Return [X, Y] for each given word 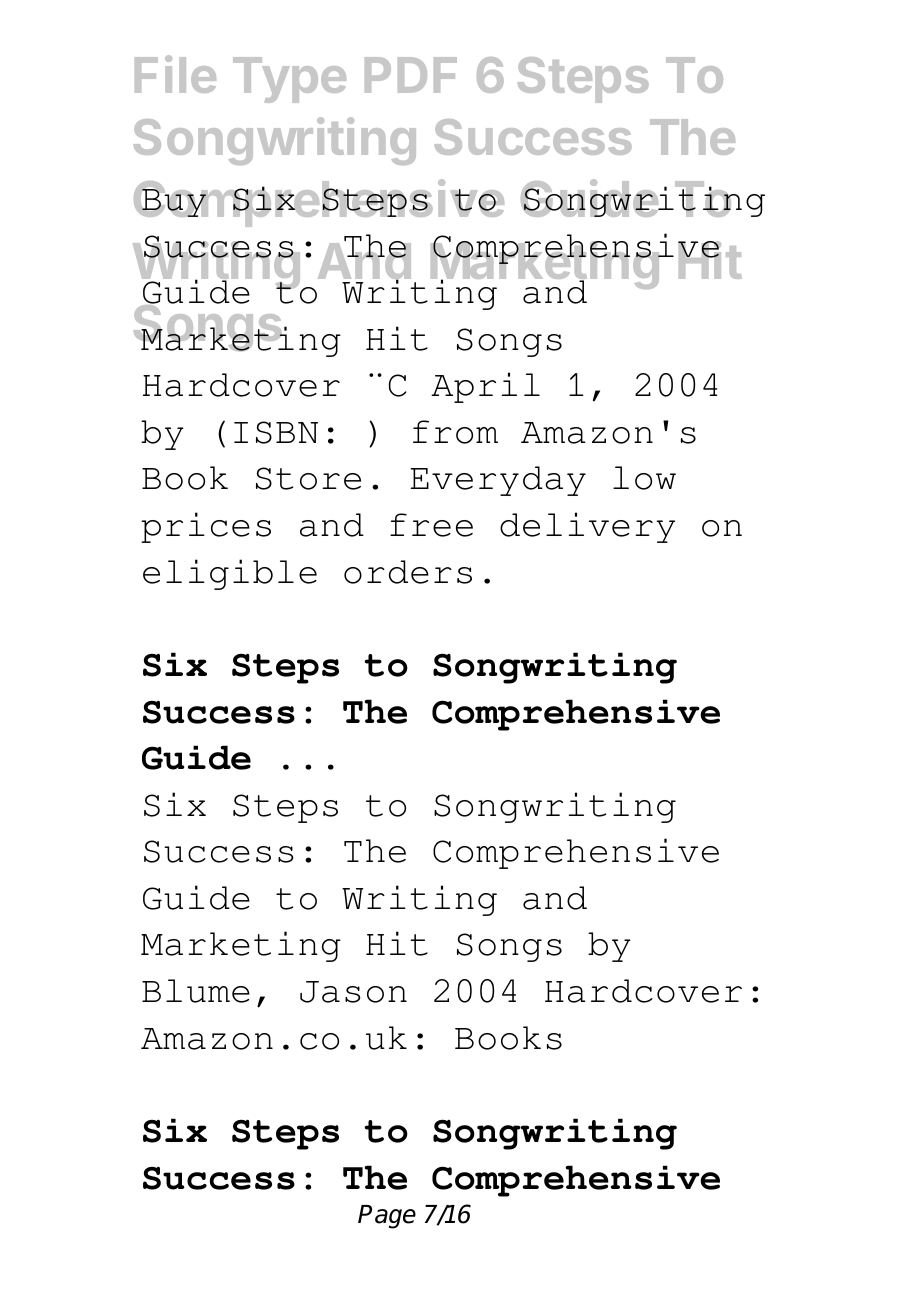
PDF [411, 75]
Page [387, 1217]
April [485, 387]
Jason [353, 992]
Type [289, 80]
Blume [196, 991]
